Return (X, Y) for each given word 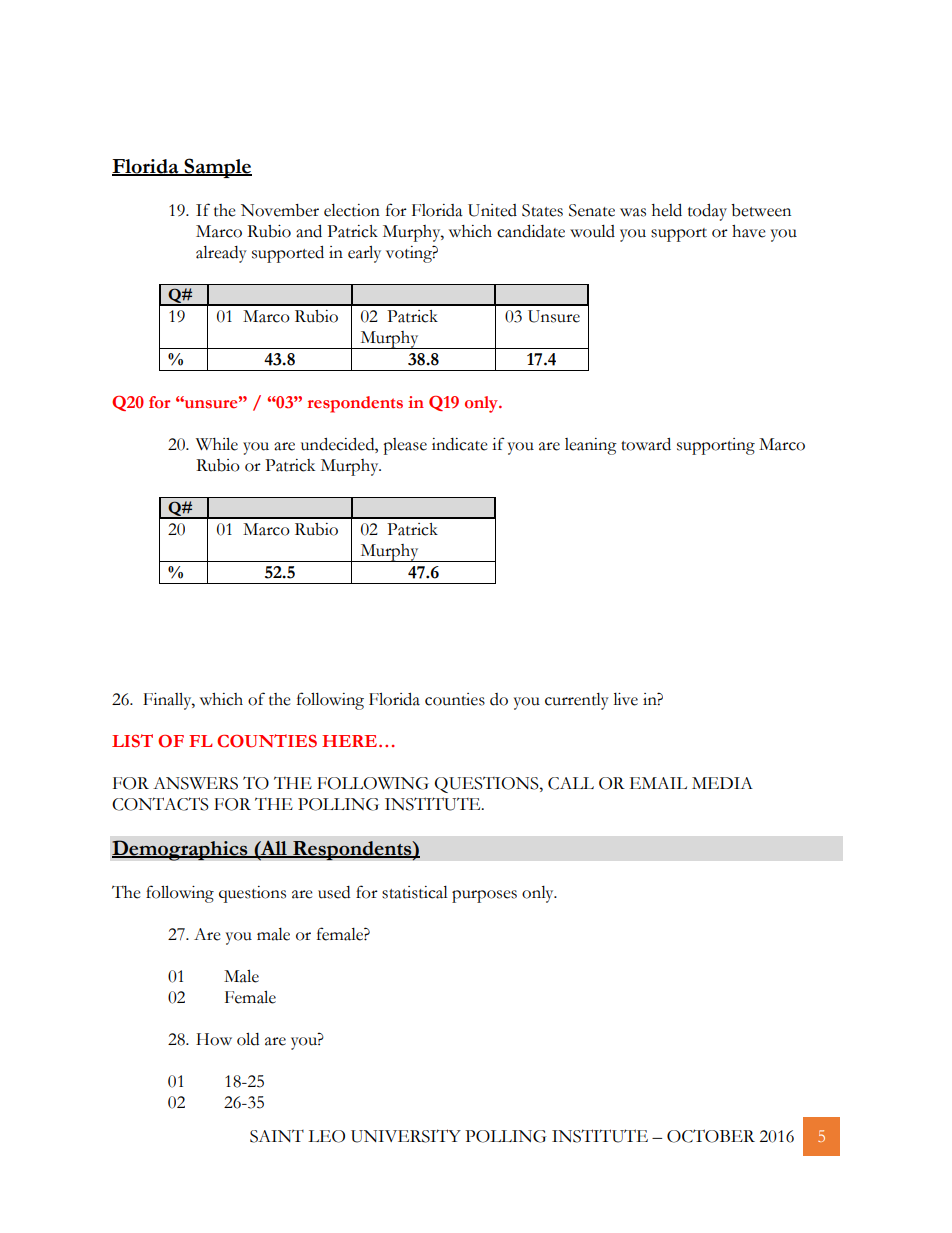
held (667, 210)
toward (646, 444)
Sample (217, 168)
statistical (415, 892)
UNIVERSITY (406, 1136)
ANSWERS (195, 783)
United (492, 210)
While (217, 444)
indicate (460, 444)
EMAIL (658, 783)
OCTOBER (711, 1136)
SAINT (277, 1136)
